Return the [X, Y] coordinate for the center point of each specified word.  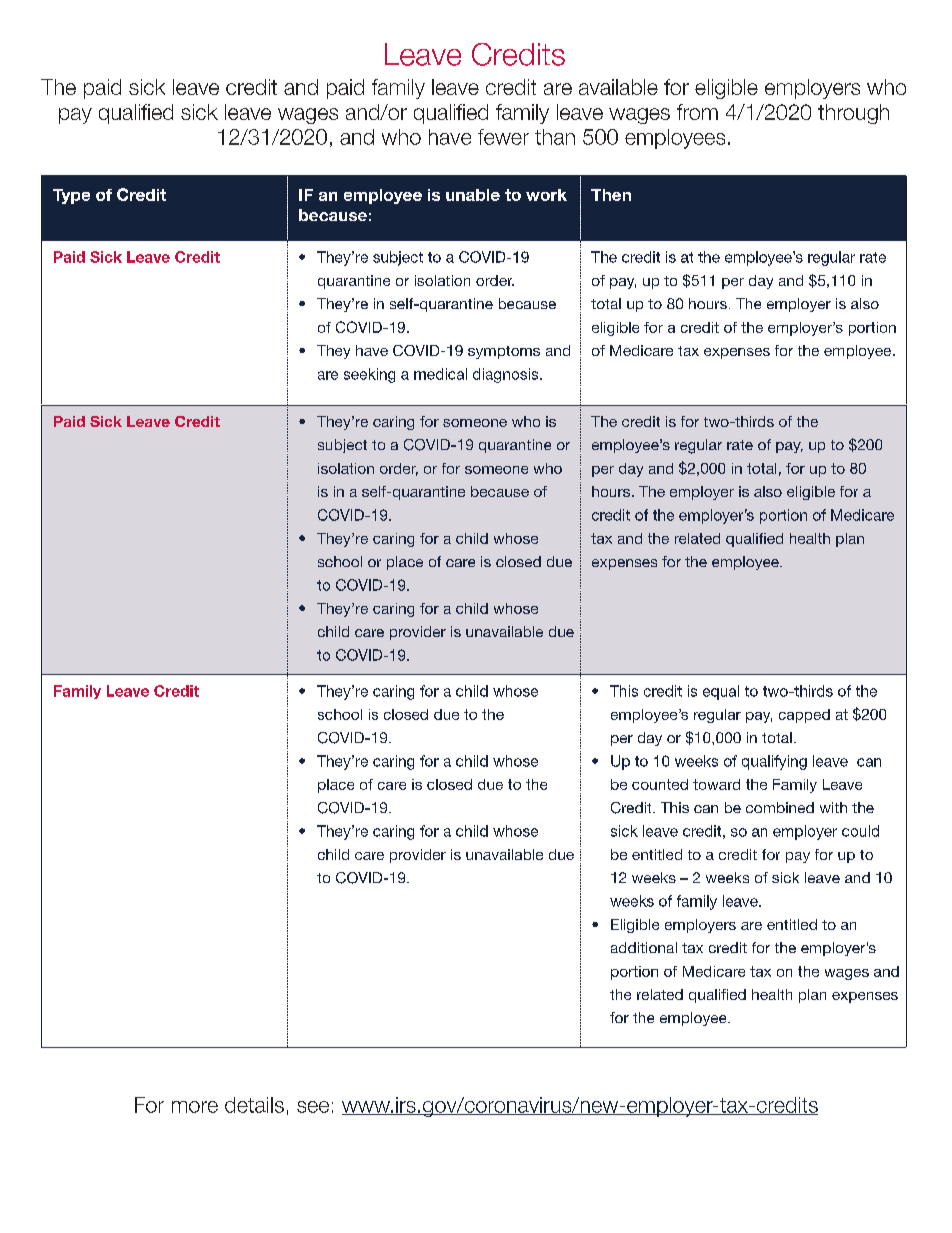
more [195, 1107]
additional [644, 947]
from [697, 112]
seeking [369, 375]
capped [804, 716]
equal [721, 692]
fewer [503, 137]
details [254, 1105]
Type [71, 196]
